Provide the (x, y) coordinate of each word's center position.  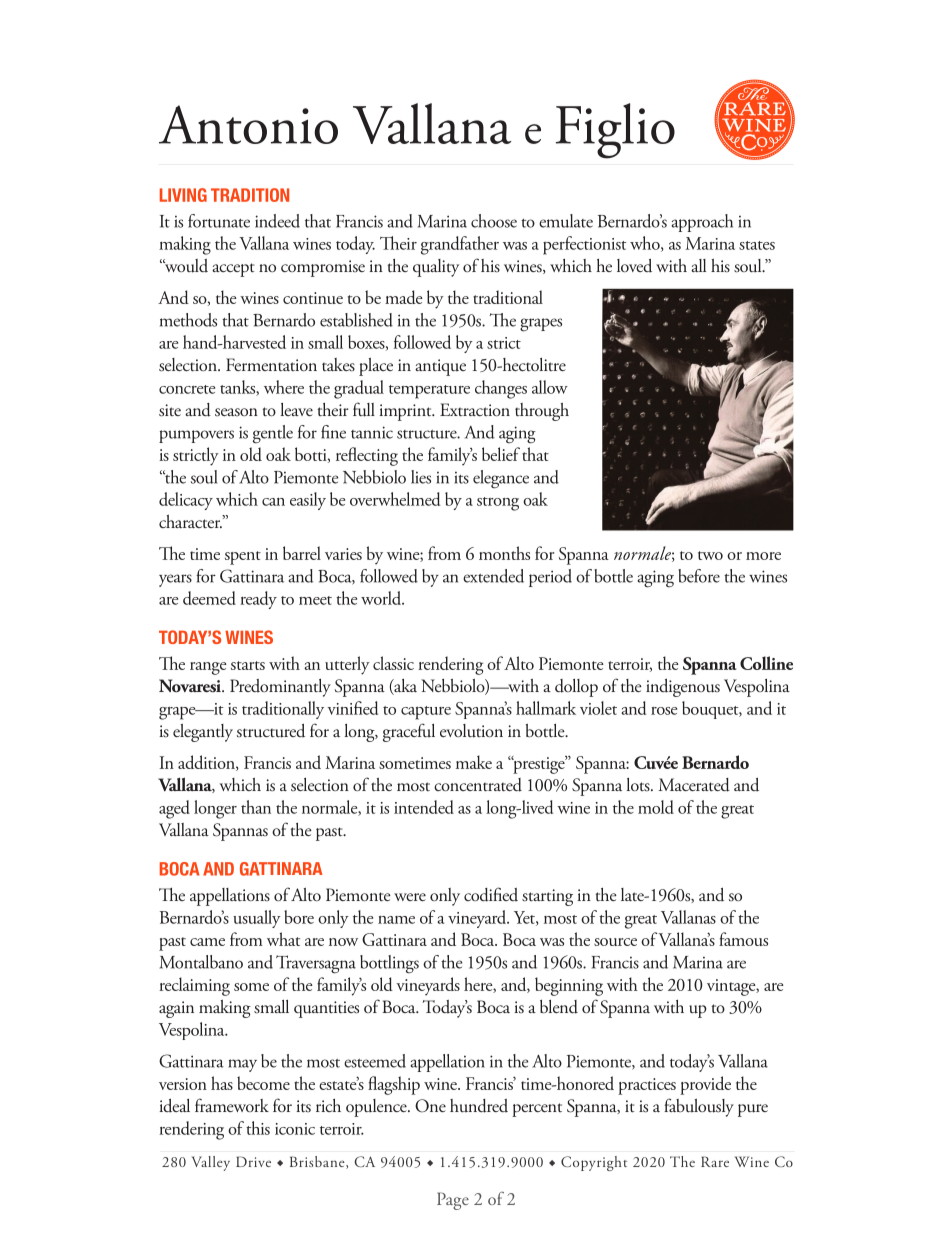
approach (702, 223)
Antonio (248, 124)
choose (494, 221)
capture (426, 713)
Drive (253, 1161)
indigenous (683, 688)
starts (248, 665)
